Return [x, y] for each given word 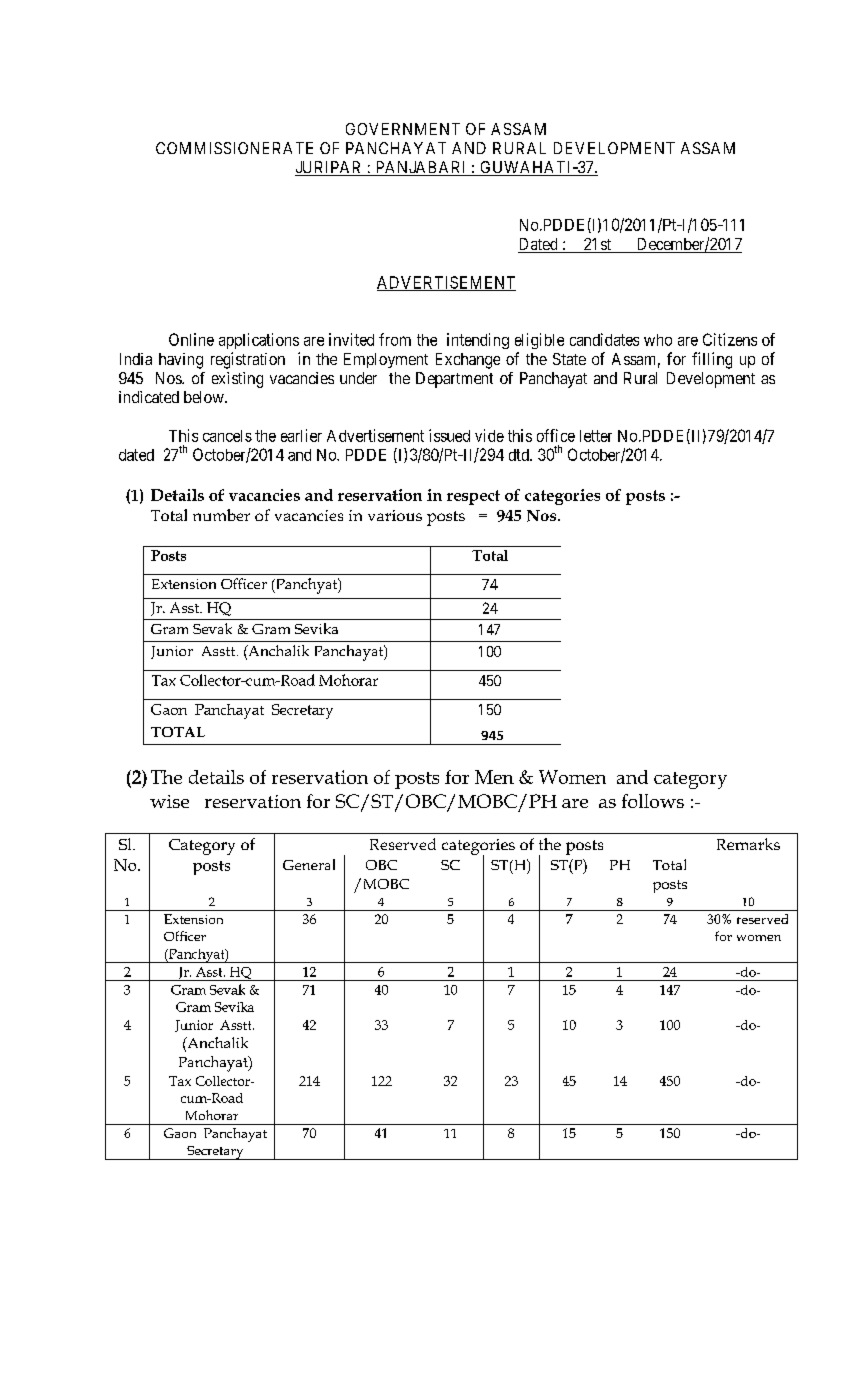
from [395, 339]
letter [596, 436]
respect [473, 497]
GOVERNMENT [403, 129]
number [221, 515]
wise [169, 801]
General [309, 864]
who [658, 340]
